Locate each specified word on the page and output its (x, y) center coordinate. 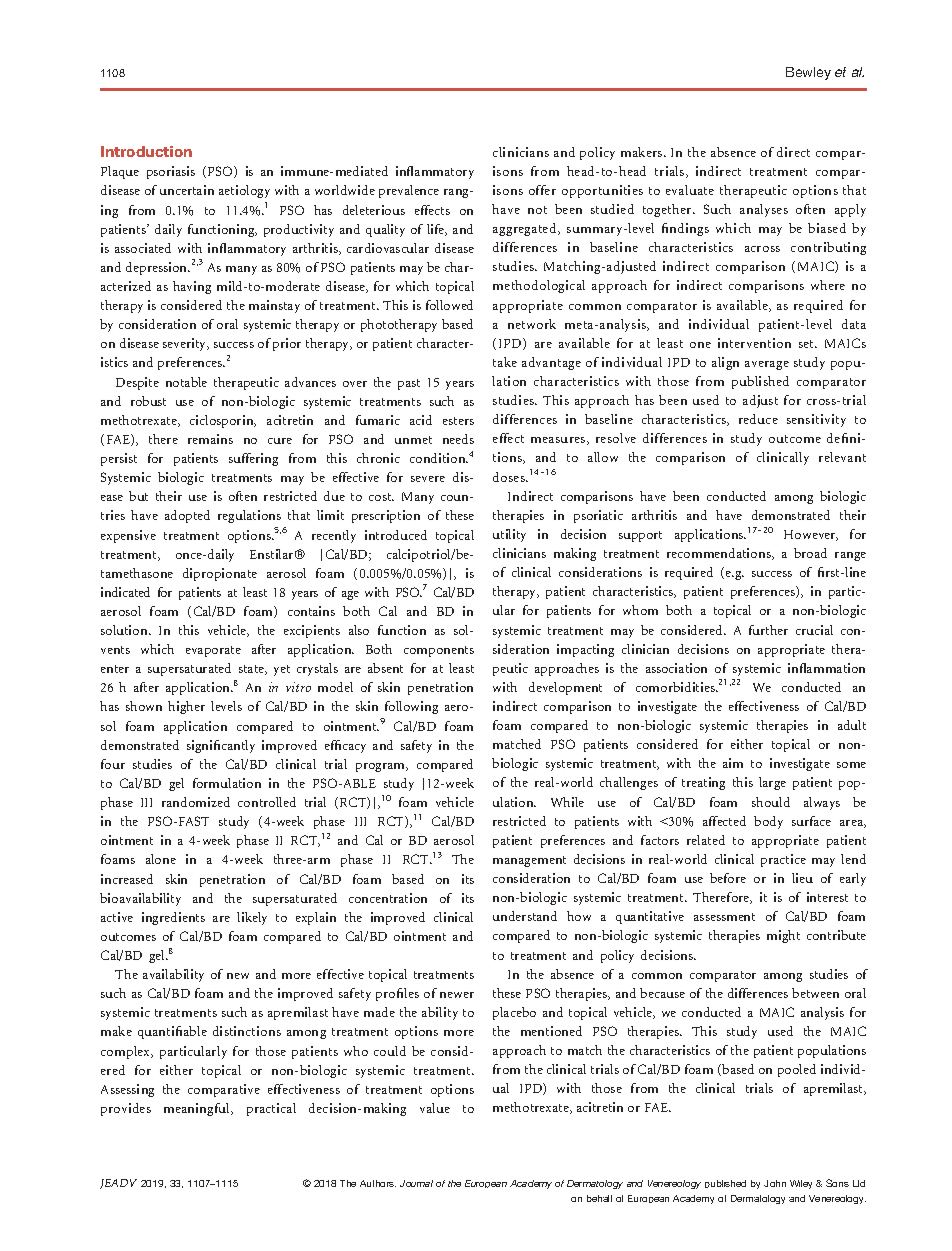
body (768, 822)
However (811, 535)
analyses (764, 210)
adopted (187, 516)
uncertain (187, 190)
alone (161, 859)
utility (509, 535)
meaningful (198, 1109)
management (529, 861)
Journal (416, 1183)
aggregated (526, 229)
